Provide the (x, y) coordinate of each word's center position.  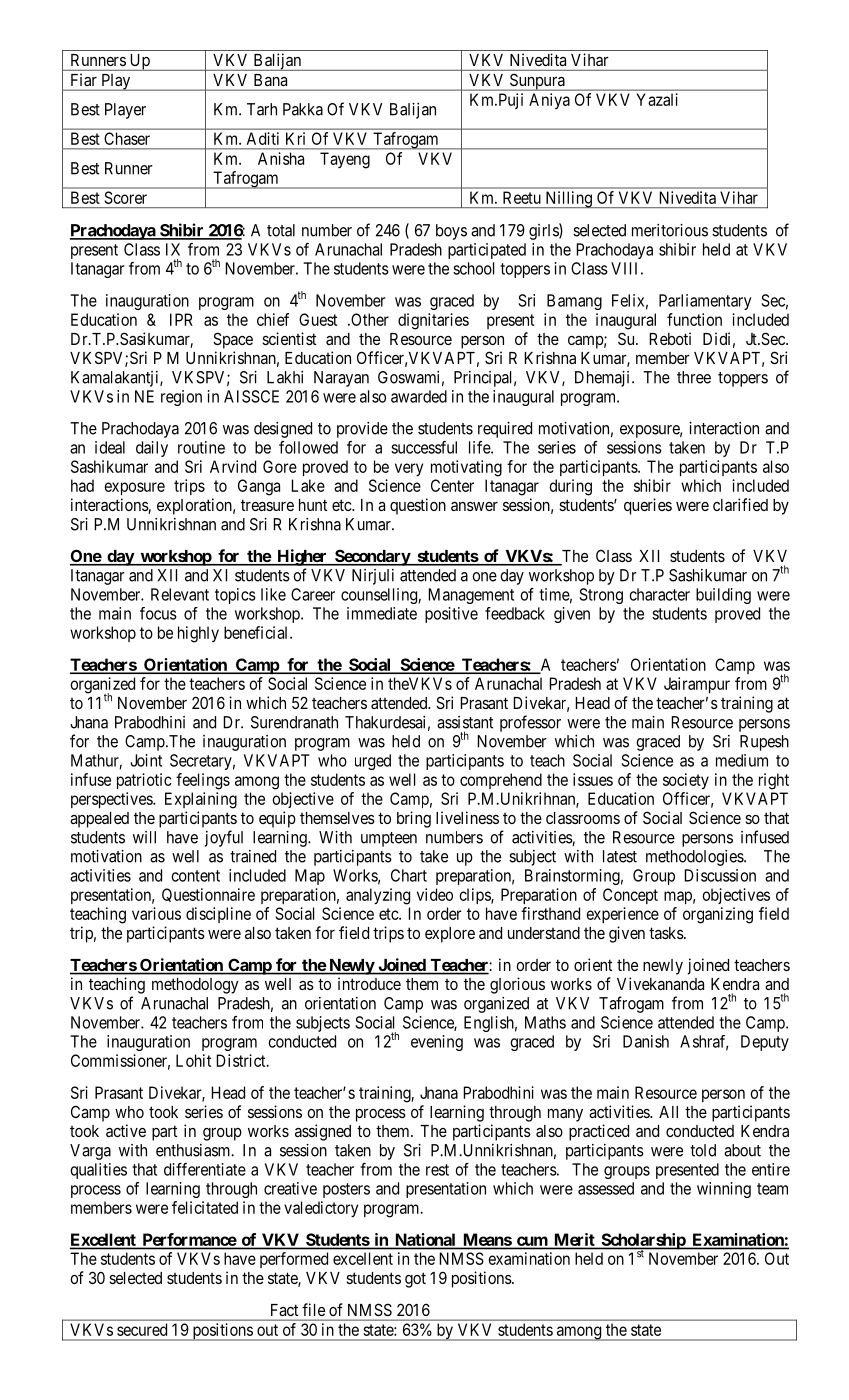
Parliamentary (705, 302)
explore (450, 935)
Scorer (126, 197)
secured (142, 1329)
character (660, 594)
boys (451, 232)
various (156, 913)
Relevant (180, 594)
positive (451, 615)
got (415, 1280)
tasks (667, 933)
